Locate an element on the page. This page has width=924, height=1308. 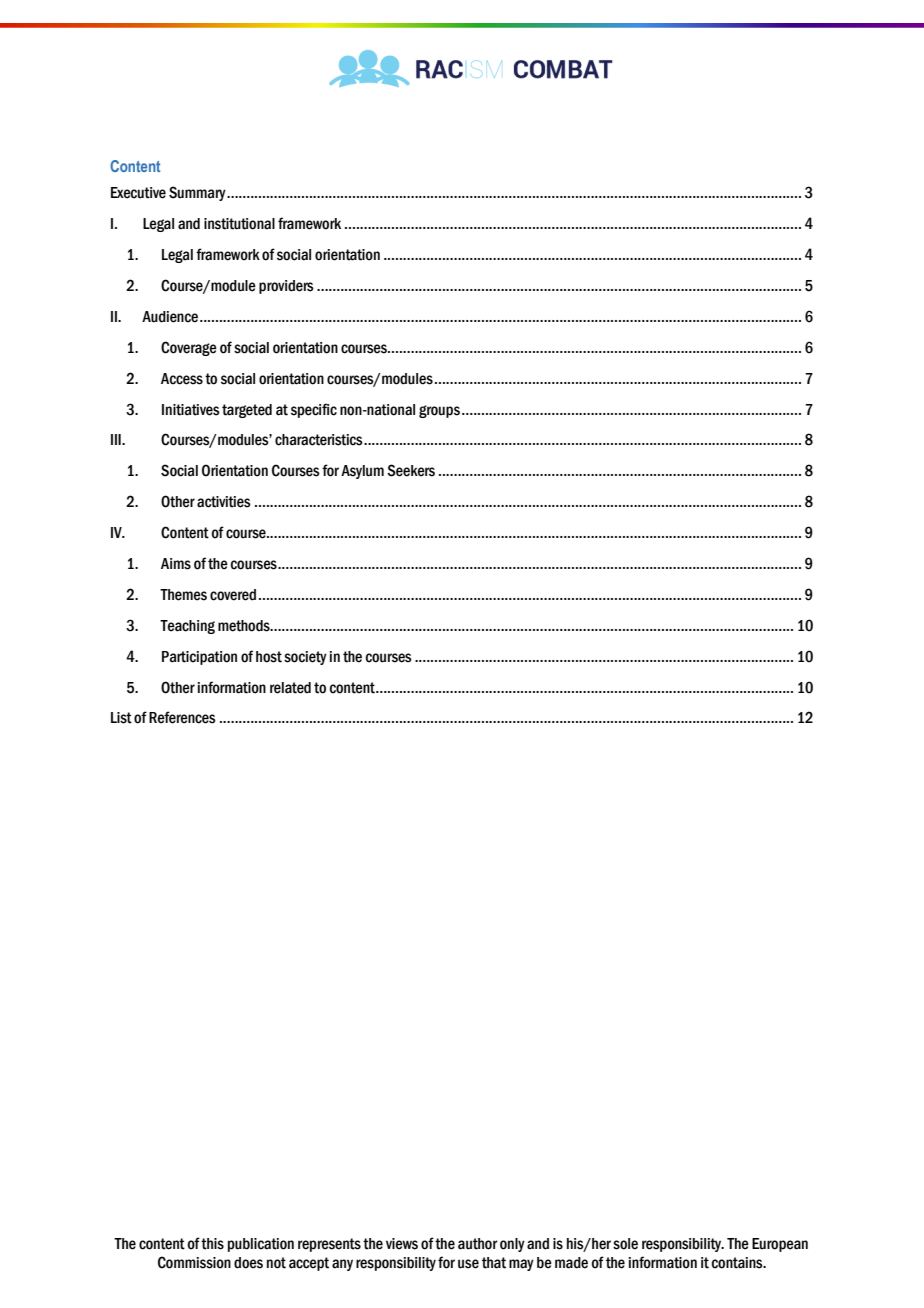
References is located at coordinates (182, 717).
